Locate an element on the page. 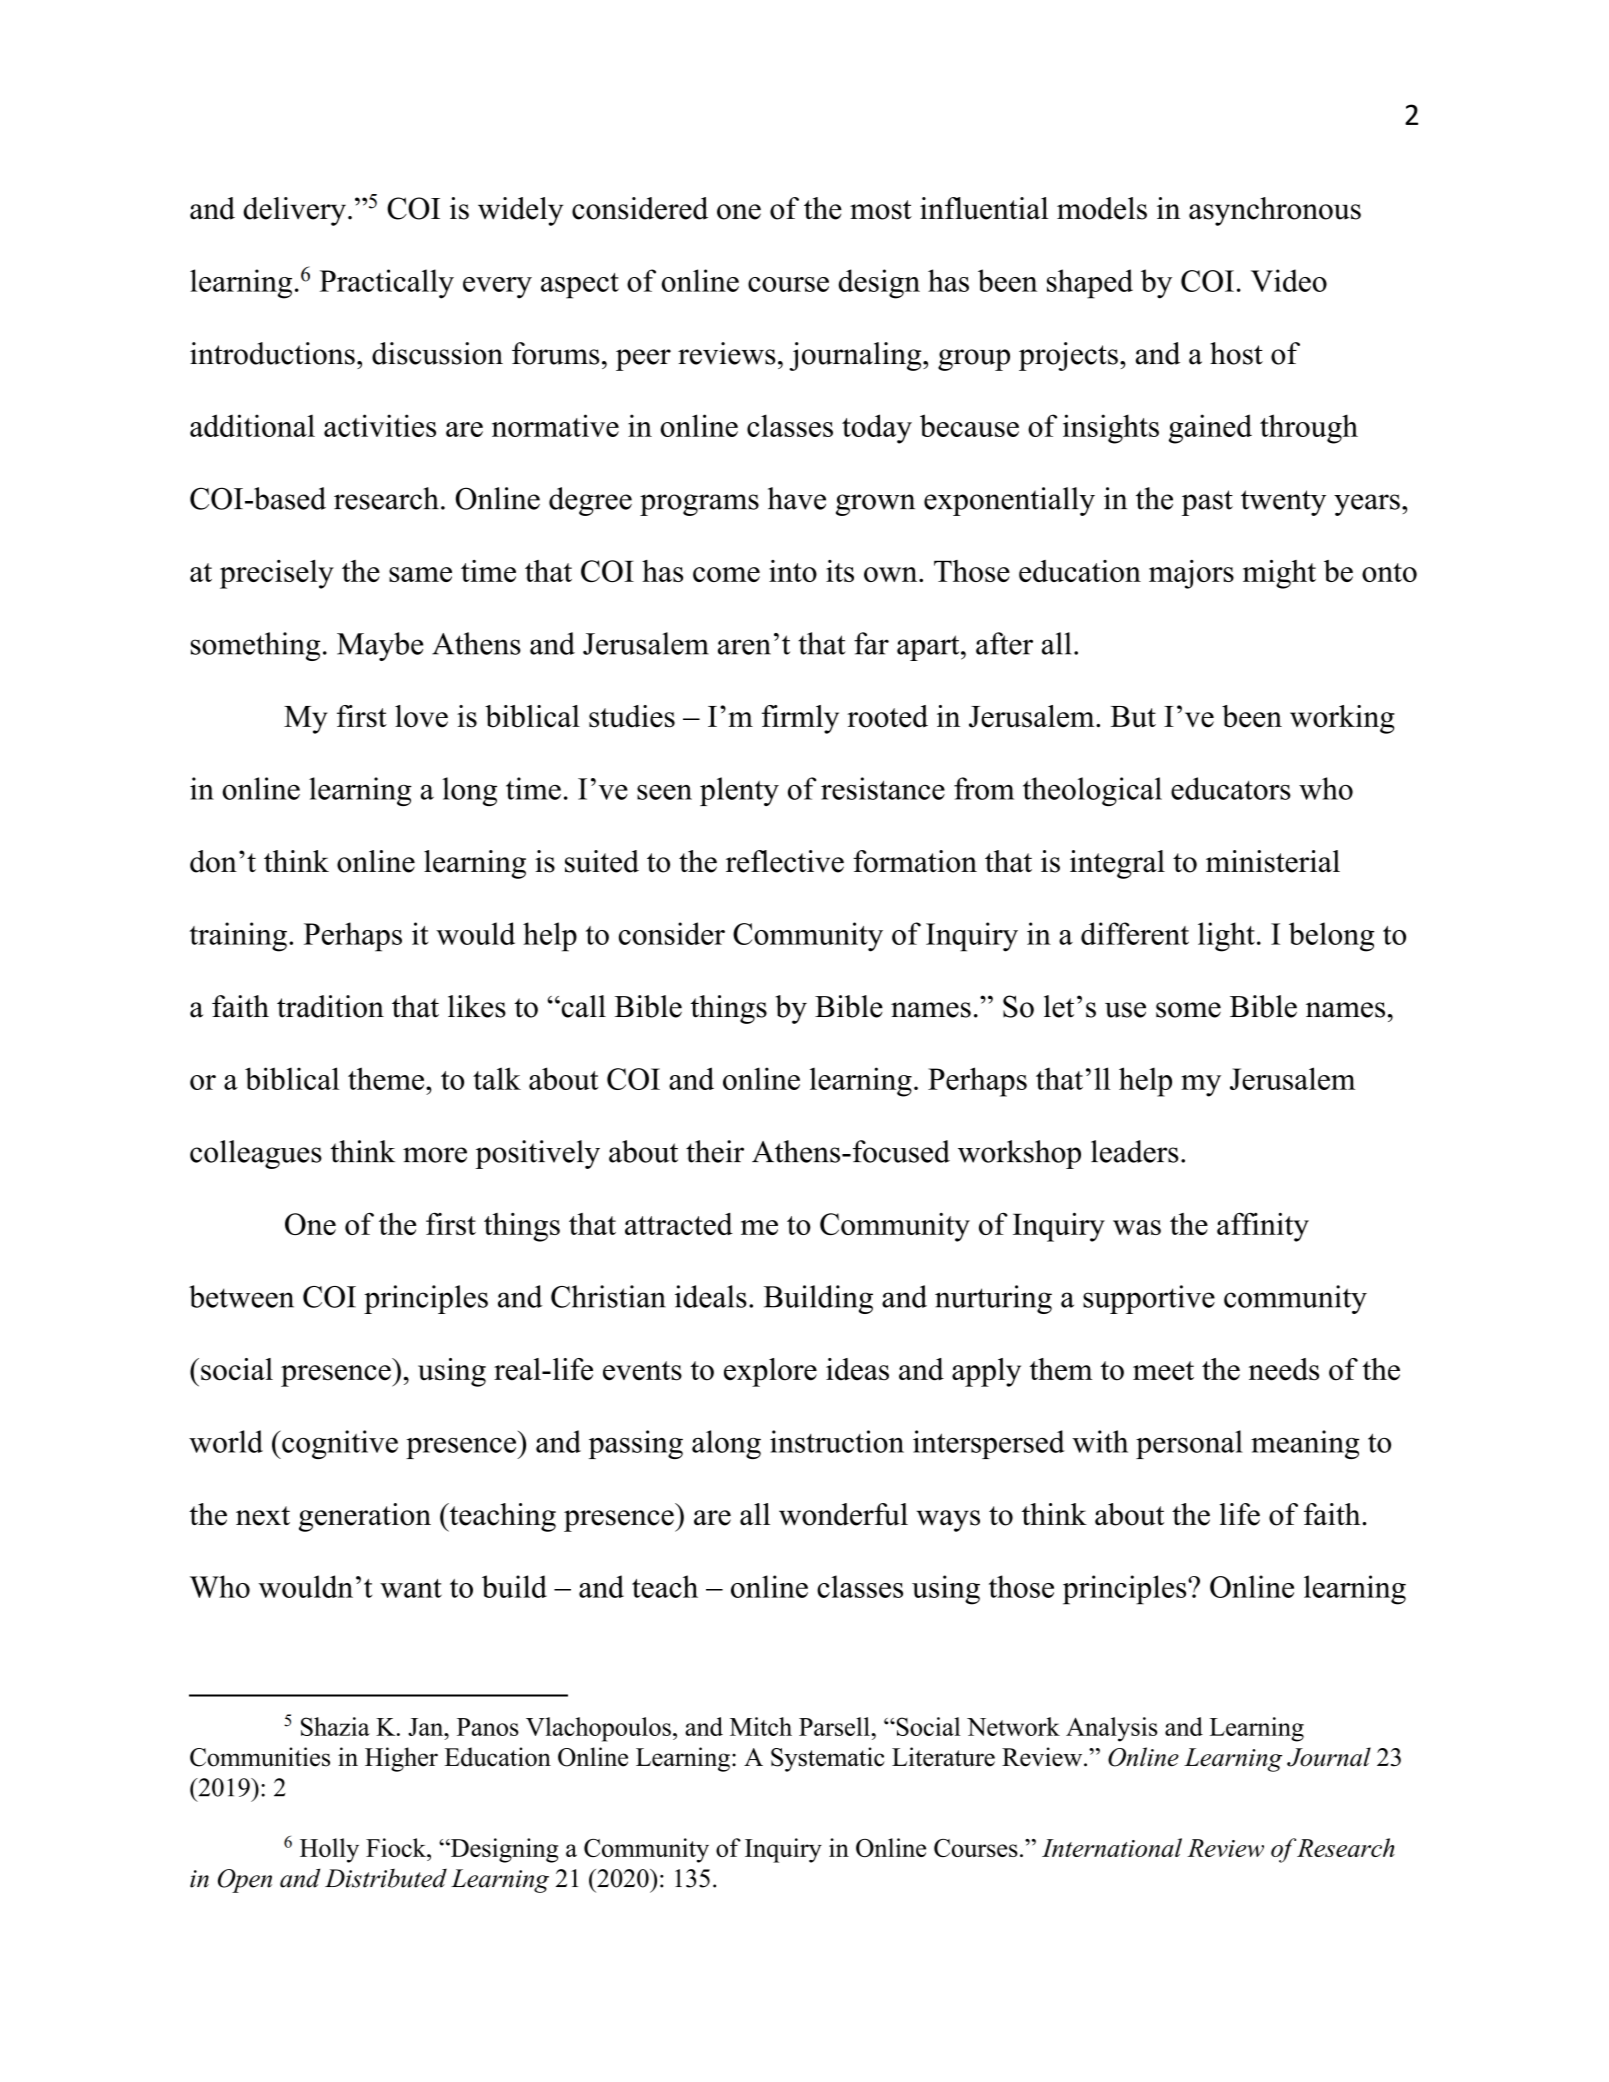  Systematic is located at coordinates (828, 1759).
